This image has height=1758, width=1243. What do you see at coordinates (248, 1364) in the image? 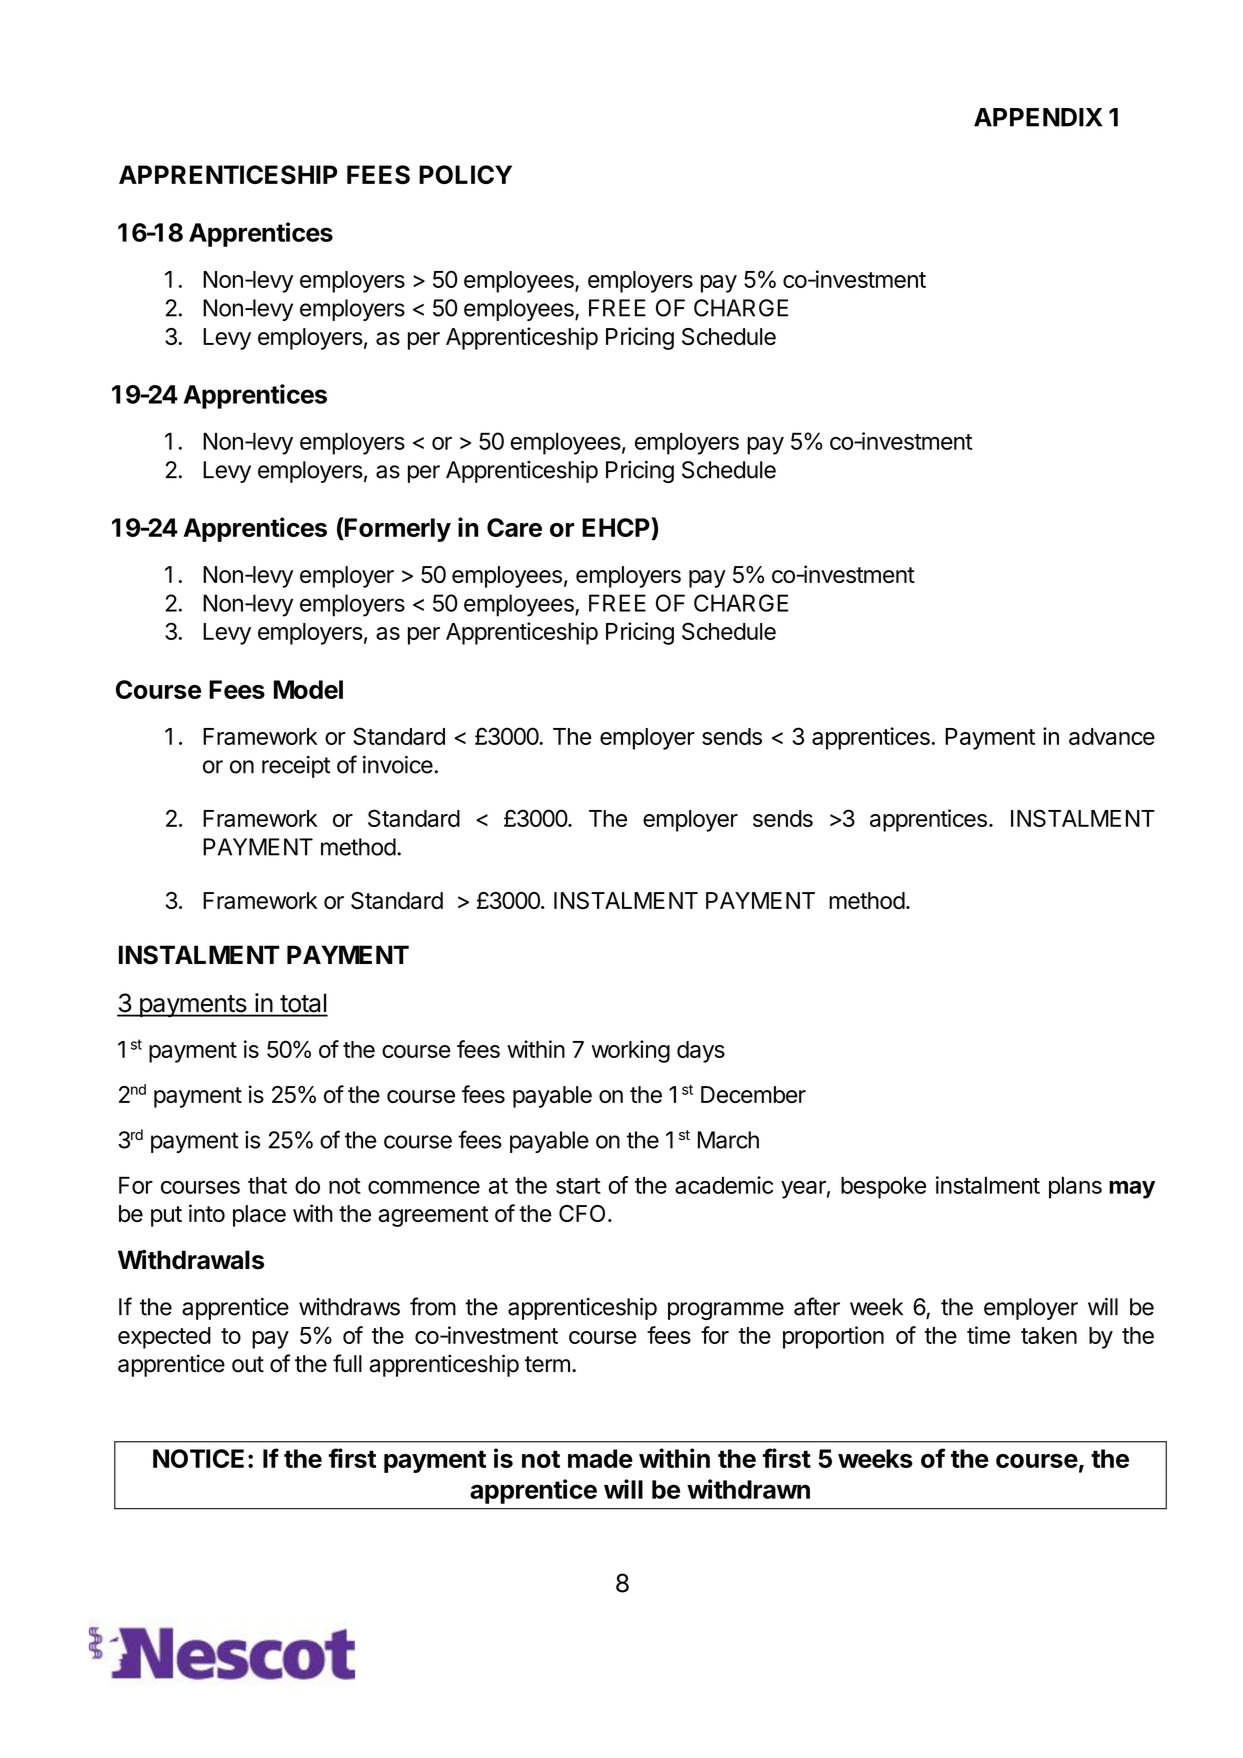
I see `out` at bounding box center [248, 1364].
